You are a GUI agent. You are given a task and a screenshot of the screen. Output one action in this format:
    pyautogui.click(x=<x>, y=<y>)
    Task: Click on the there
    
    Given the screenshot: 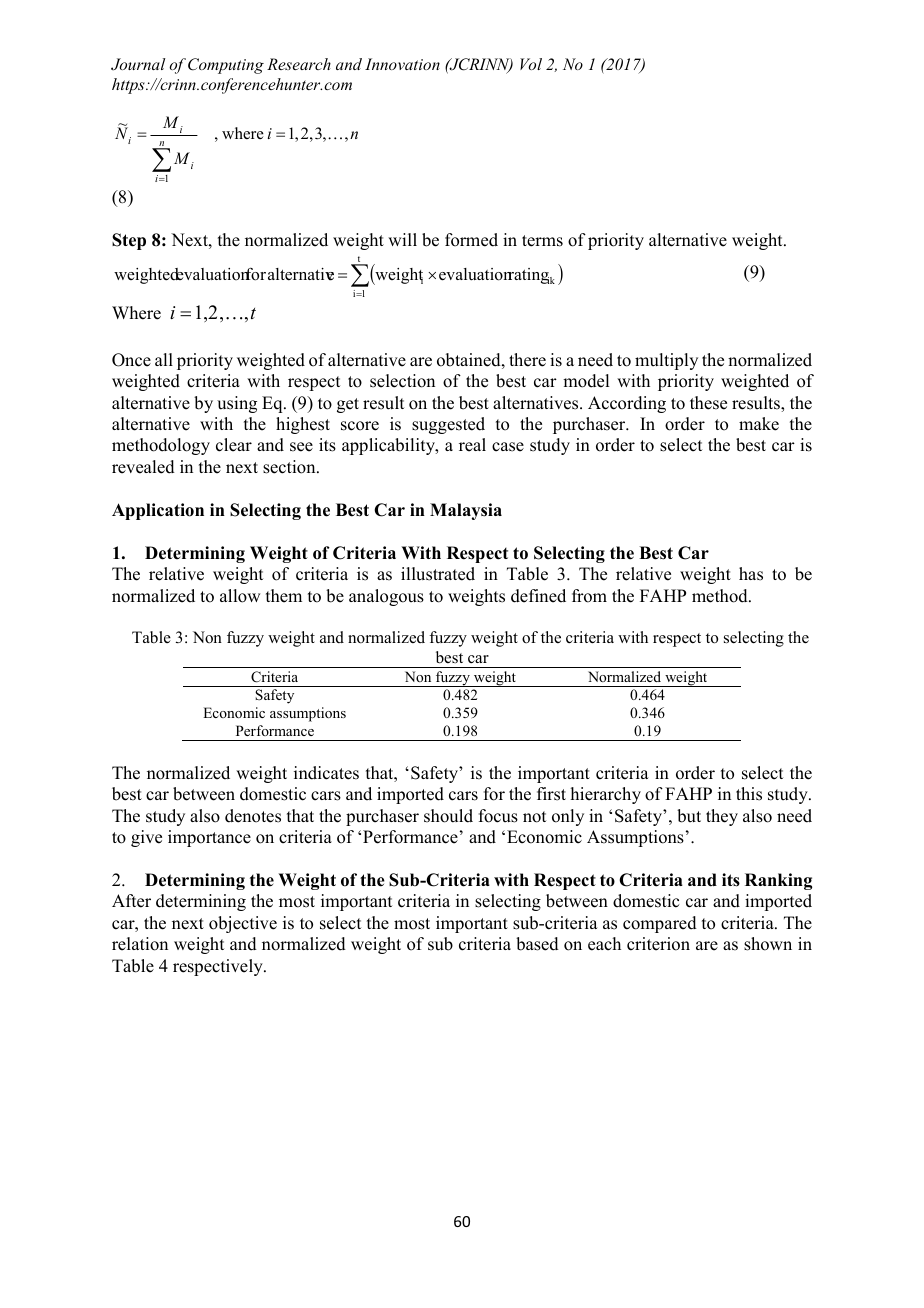 What is the action you would take?
    pyautogui.click(x=527, y=360)
